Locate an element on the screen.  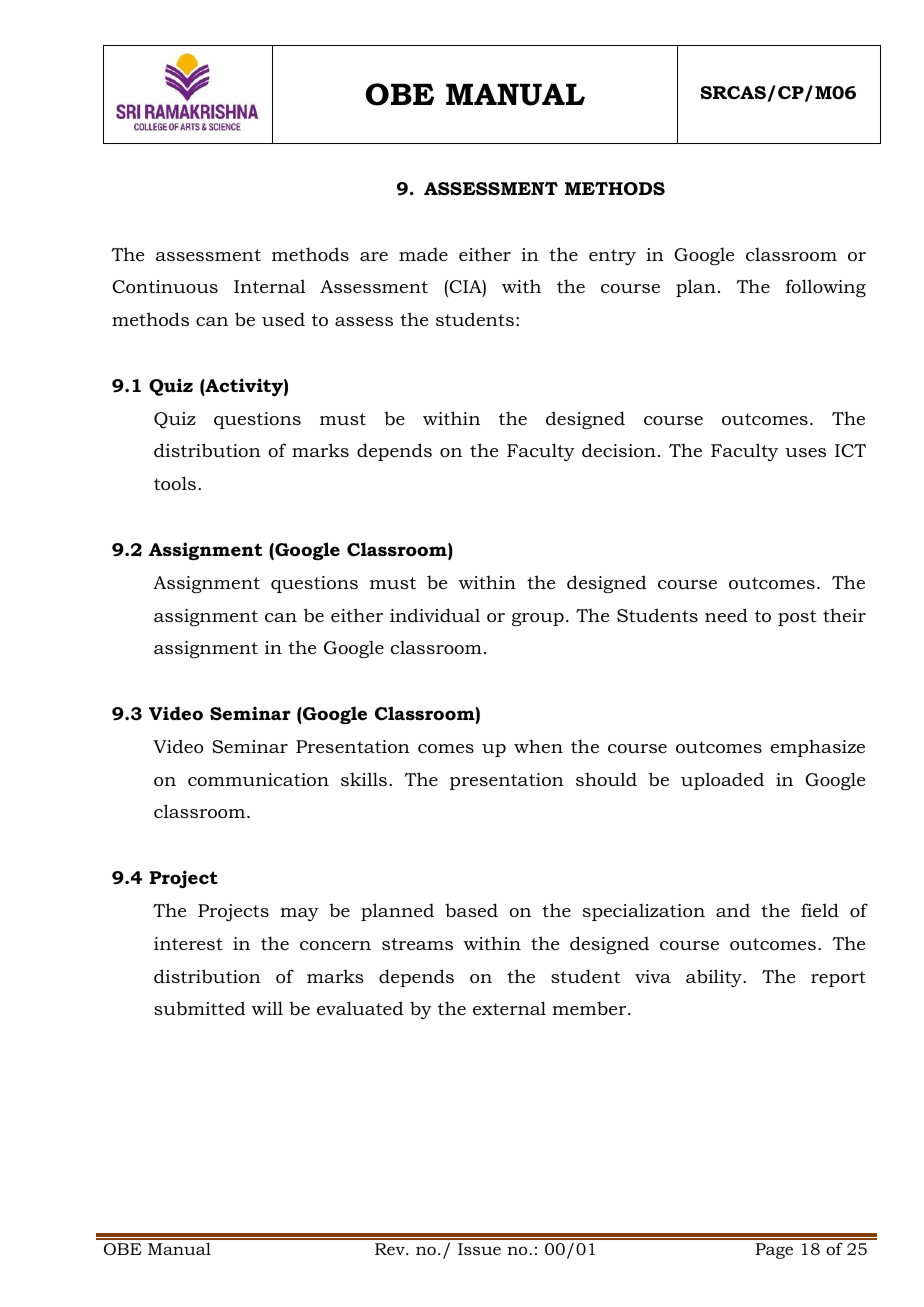
made is located at coordinates (423, 254).
